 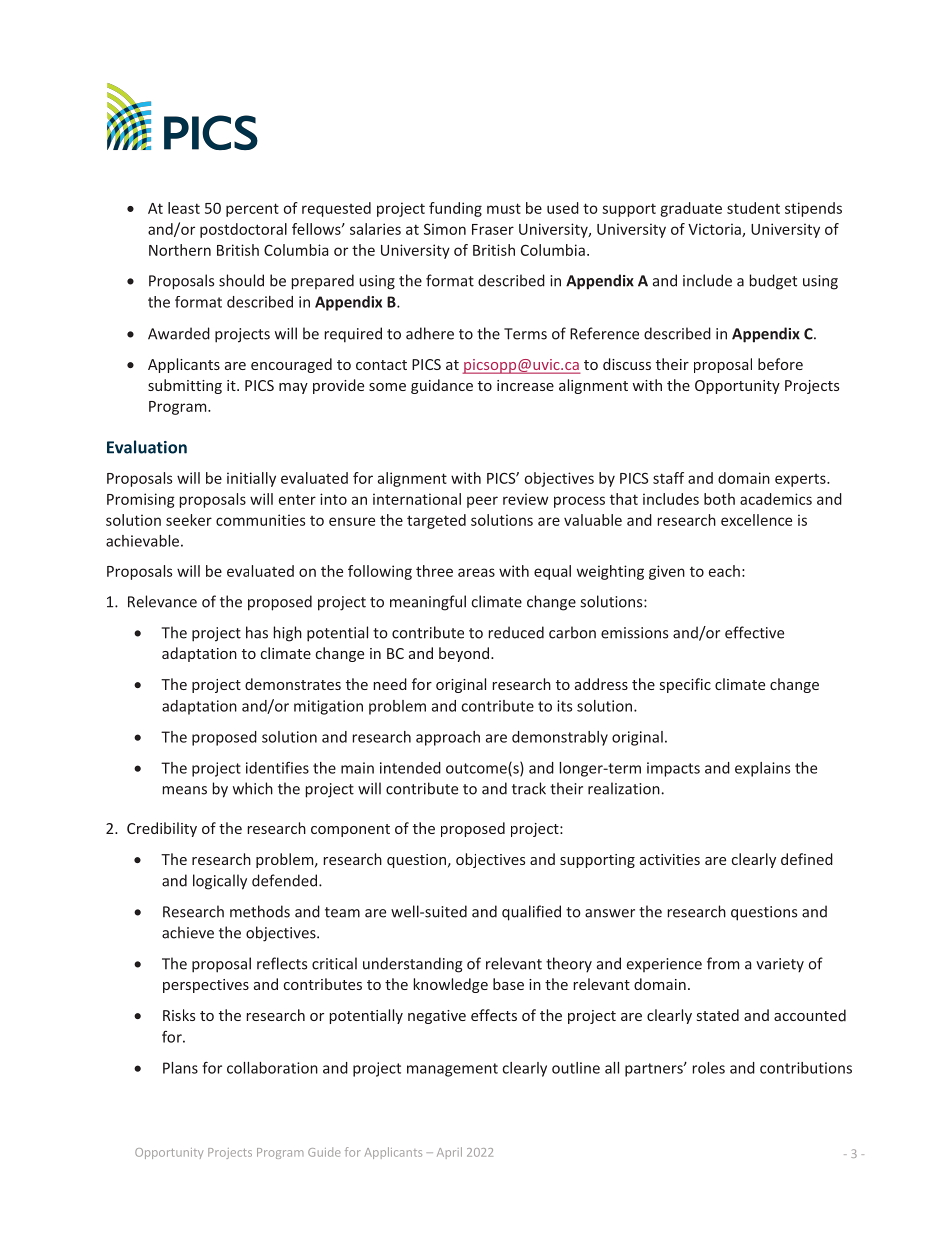 I want to click on seeker, so click(x=189, y=520).
